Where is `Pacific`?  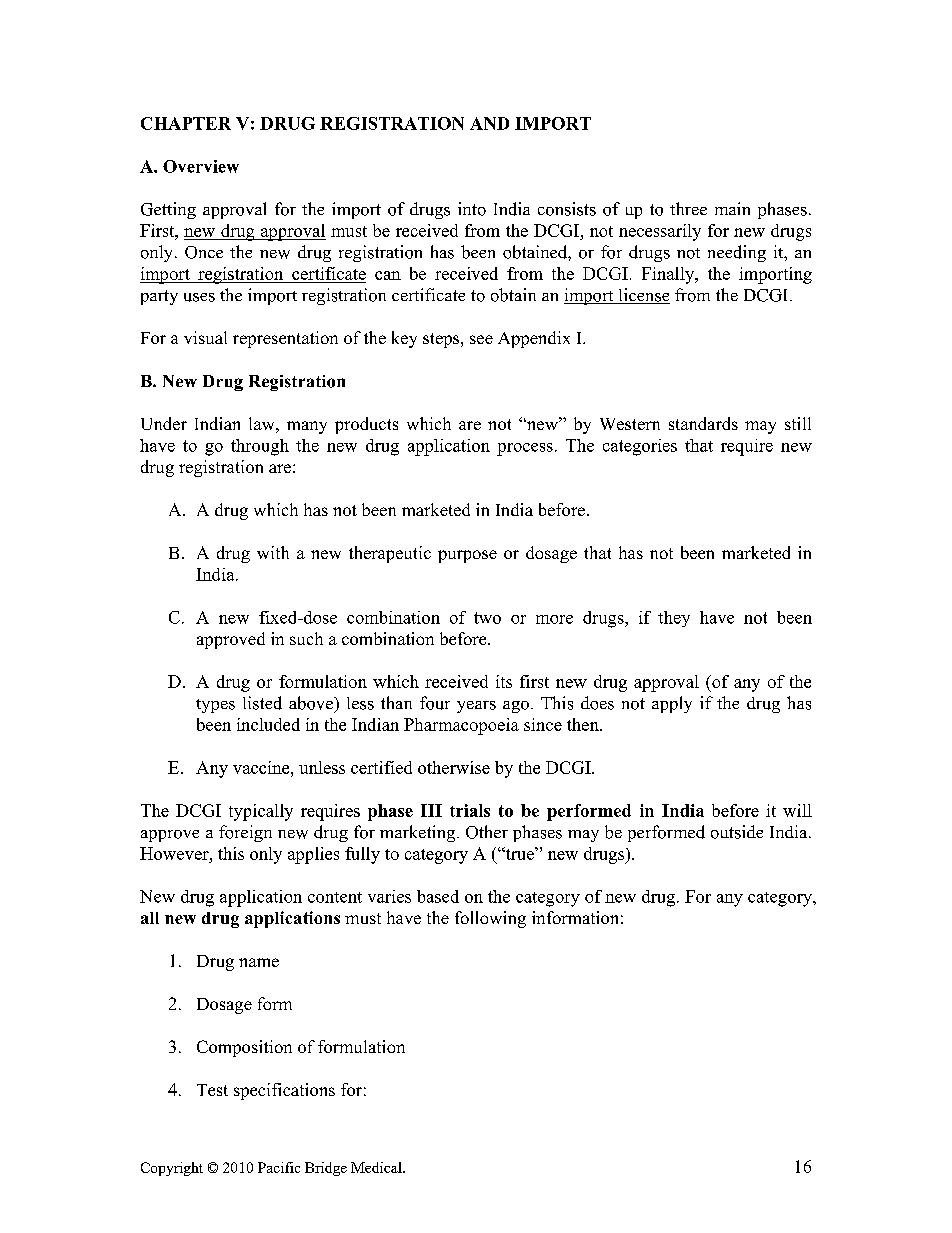
Pacific is located at coordinates (279, 1167).
